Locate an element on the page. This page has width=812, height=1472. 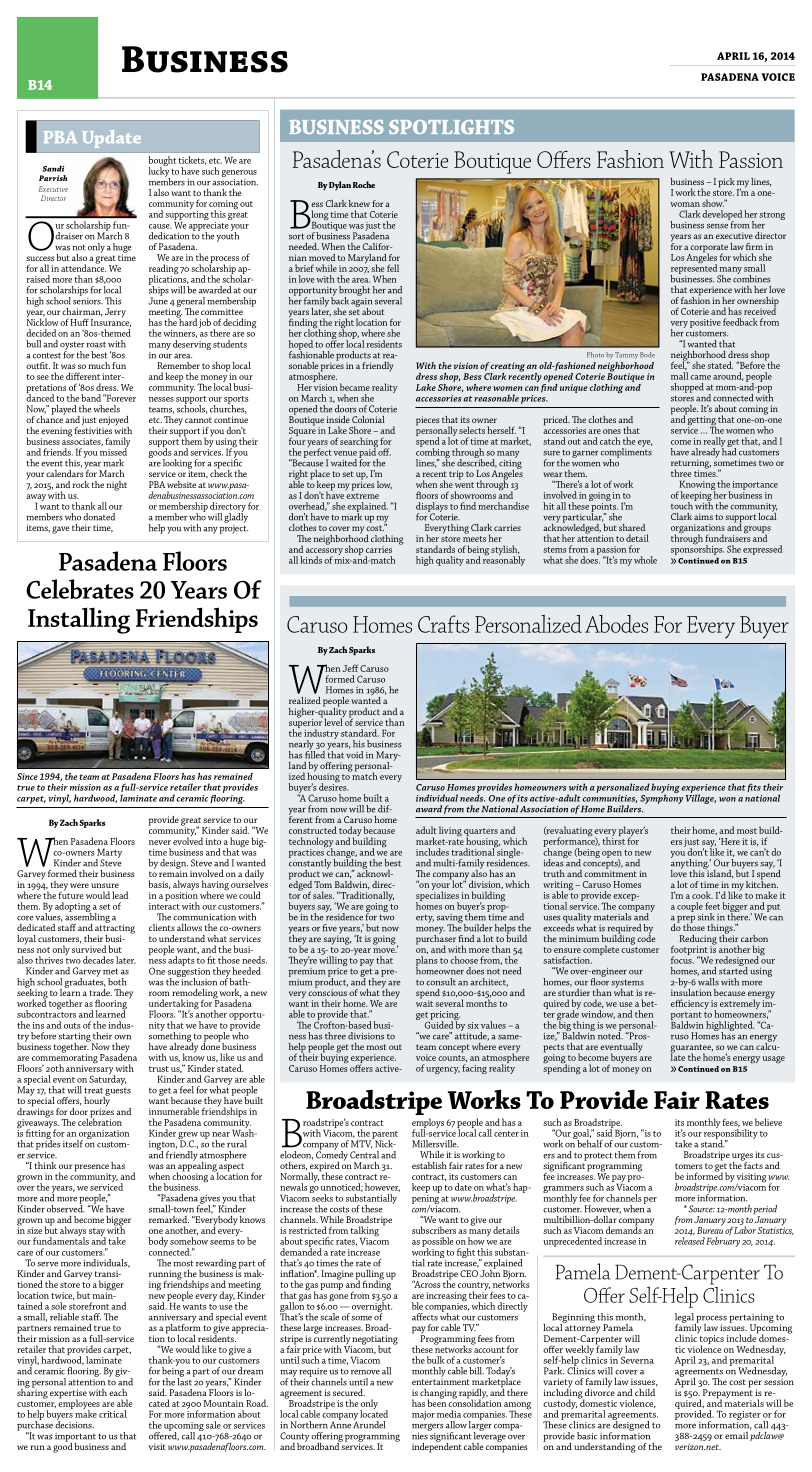
plans is located at coordinates (427, 962).
